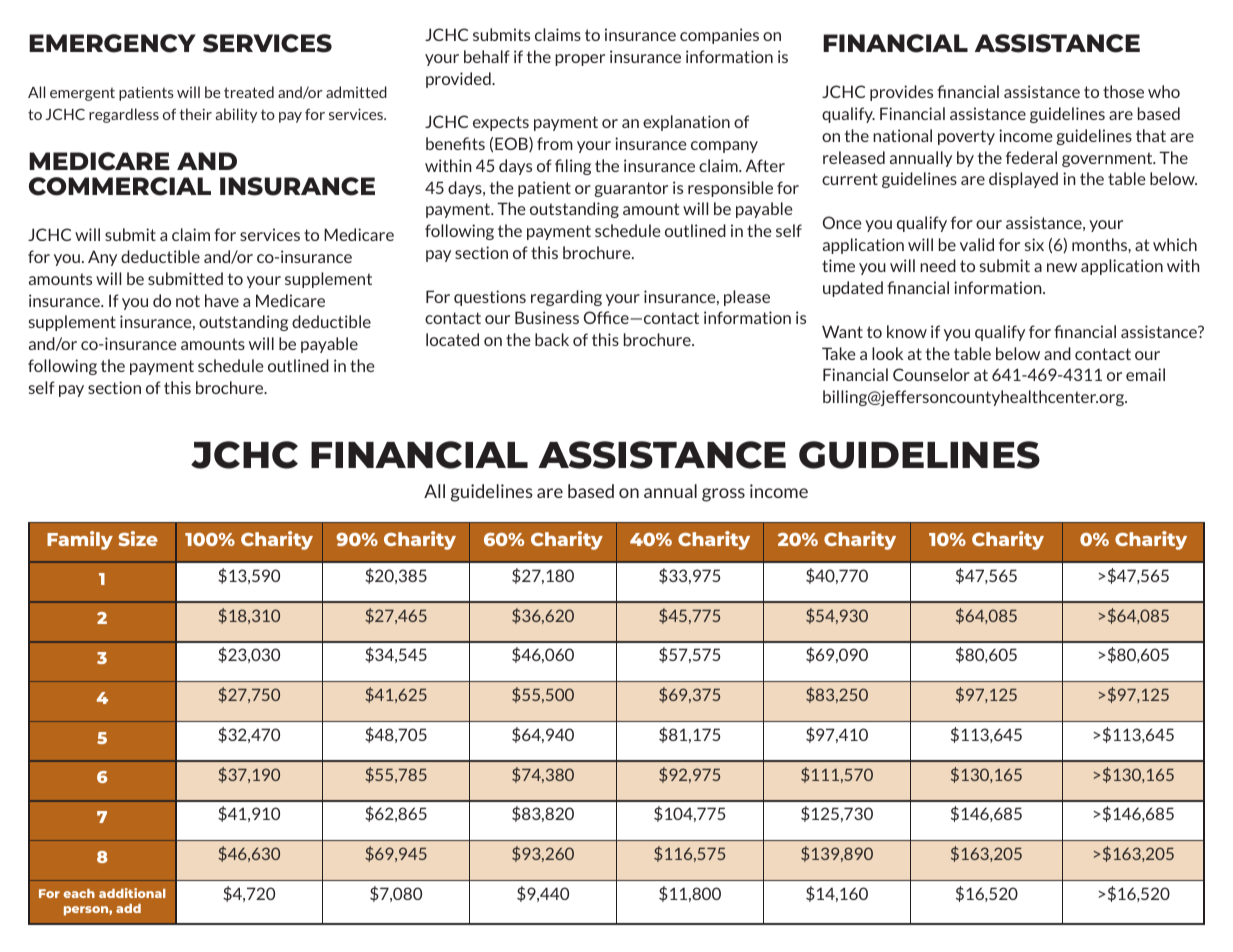 The image size is (1233, 952). Describe the element at coordinates (1123, 91) in the page. I see `those` at that location.
